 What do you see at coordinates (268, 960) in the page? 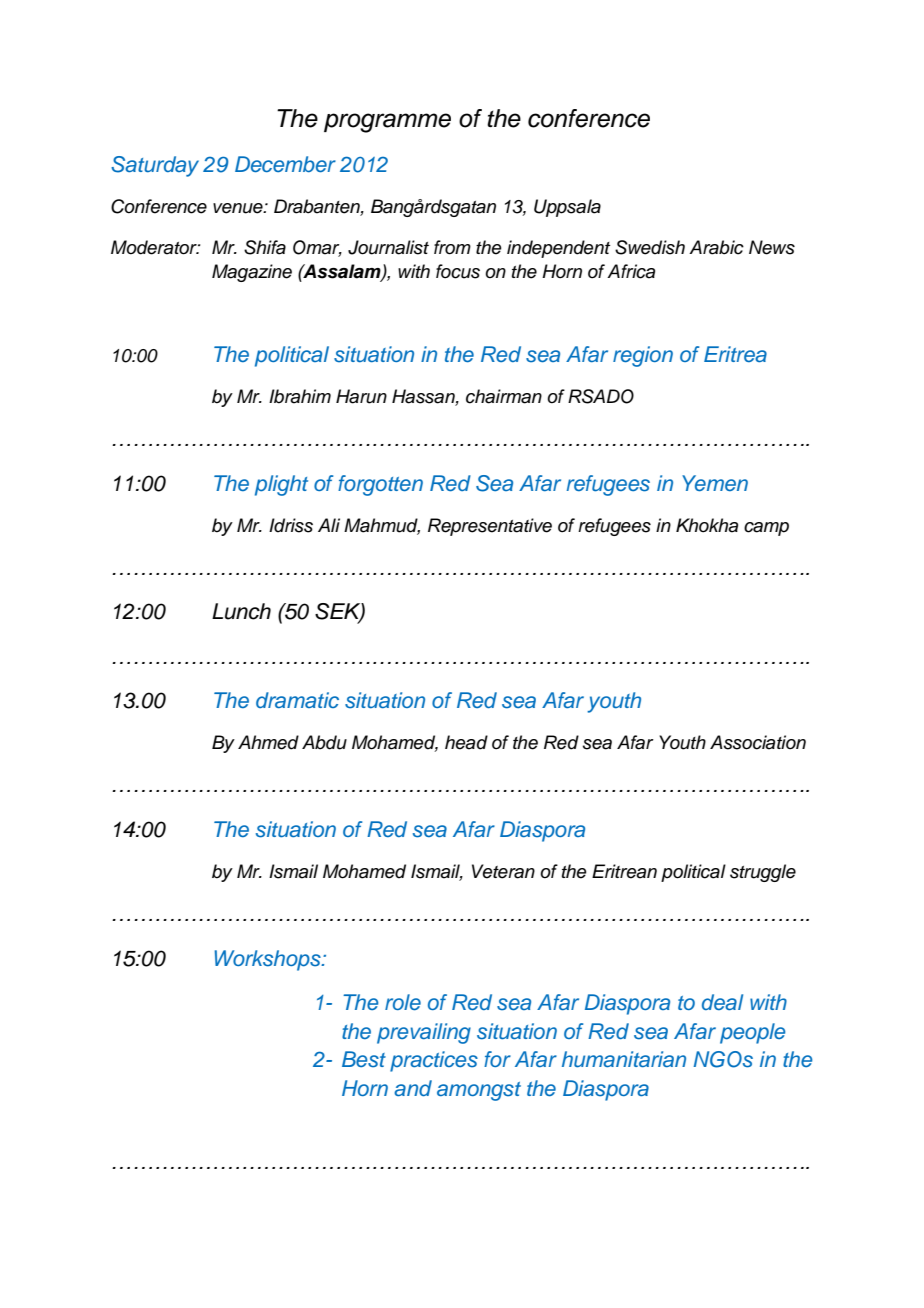
I see `Workshops` at bounding box center [268, 960].
